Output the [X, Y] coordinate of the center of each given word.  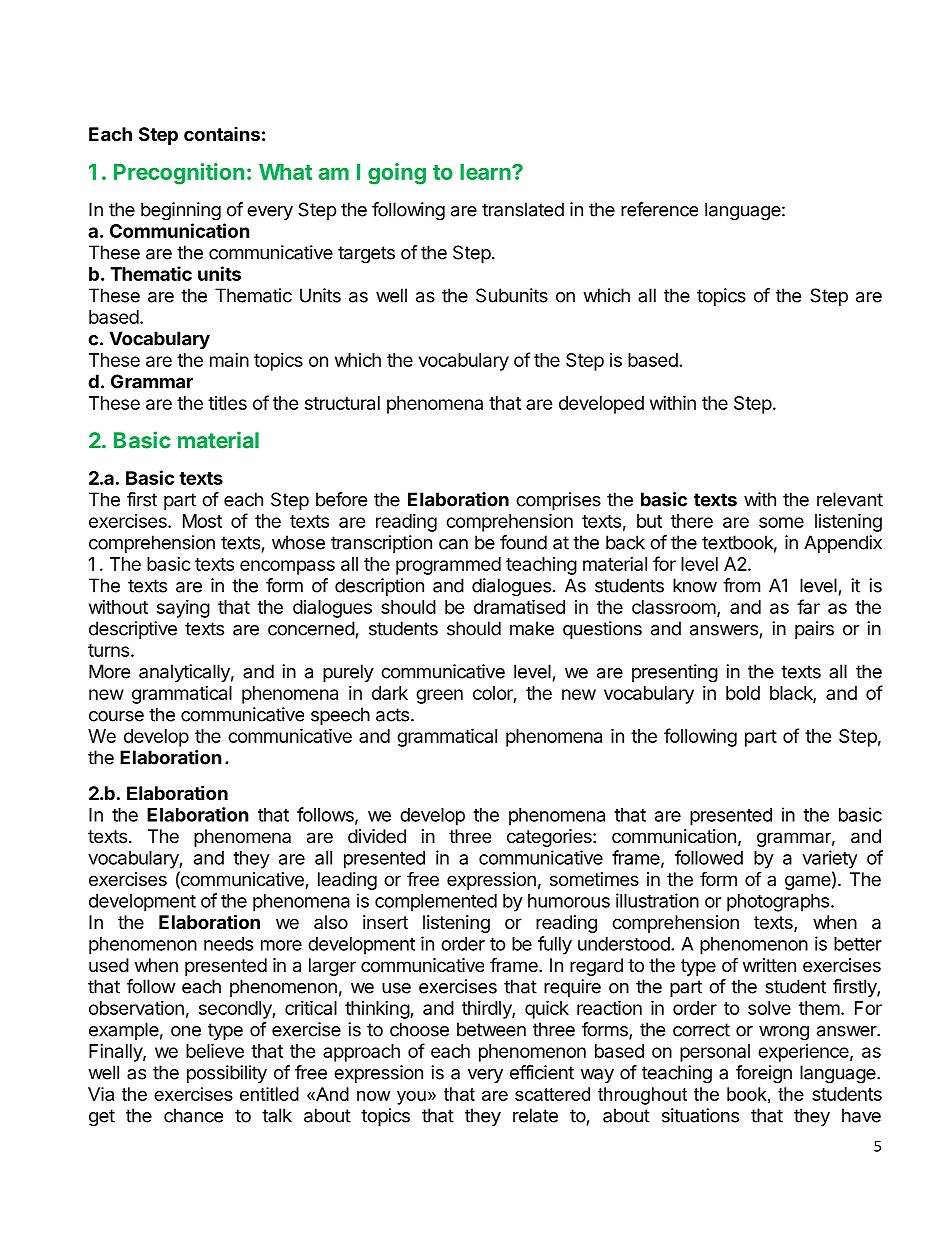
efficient [542, 1072]
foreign [764, 1074]
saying [183, 609]
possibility [227, 1074]
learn [486, 172]
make [532, 628]
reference [659, 209]
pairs [814, 630]
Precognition [179, 174]
